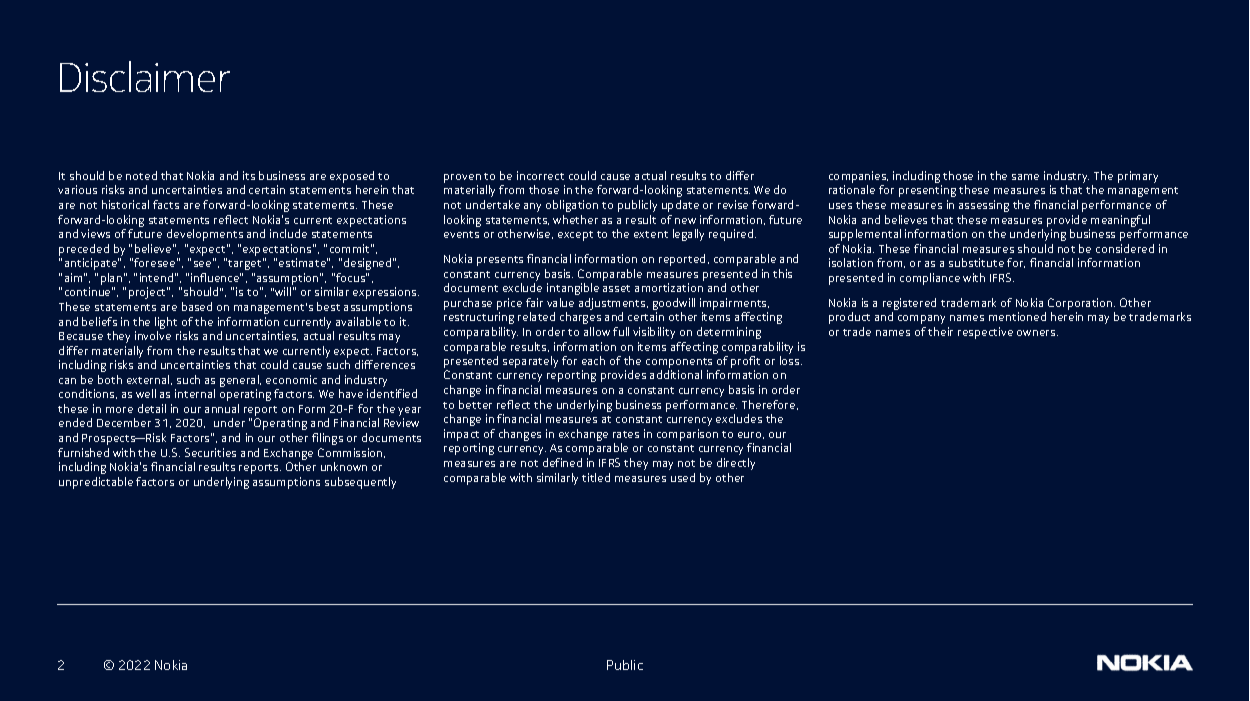 This document has width=1250, height=701. Describe the element at coordinates (984, 206) in the document. I see `assessing` at that location.
